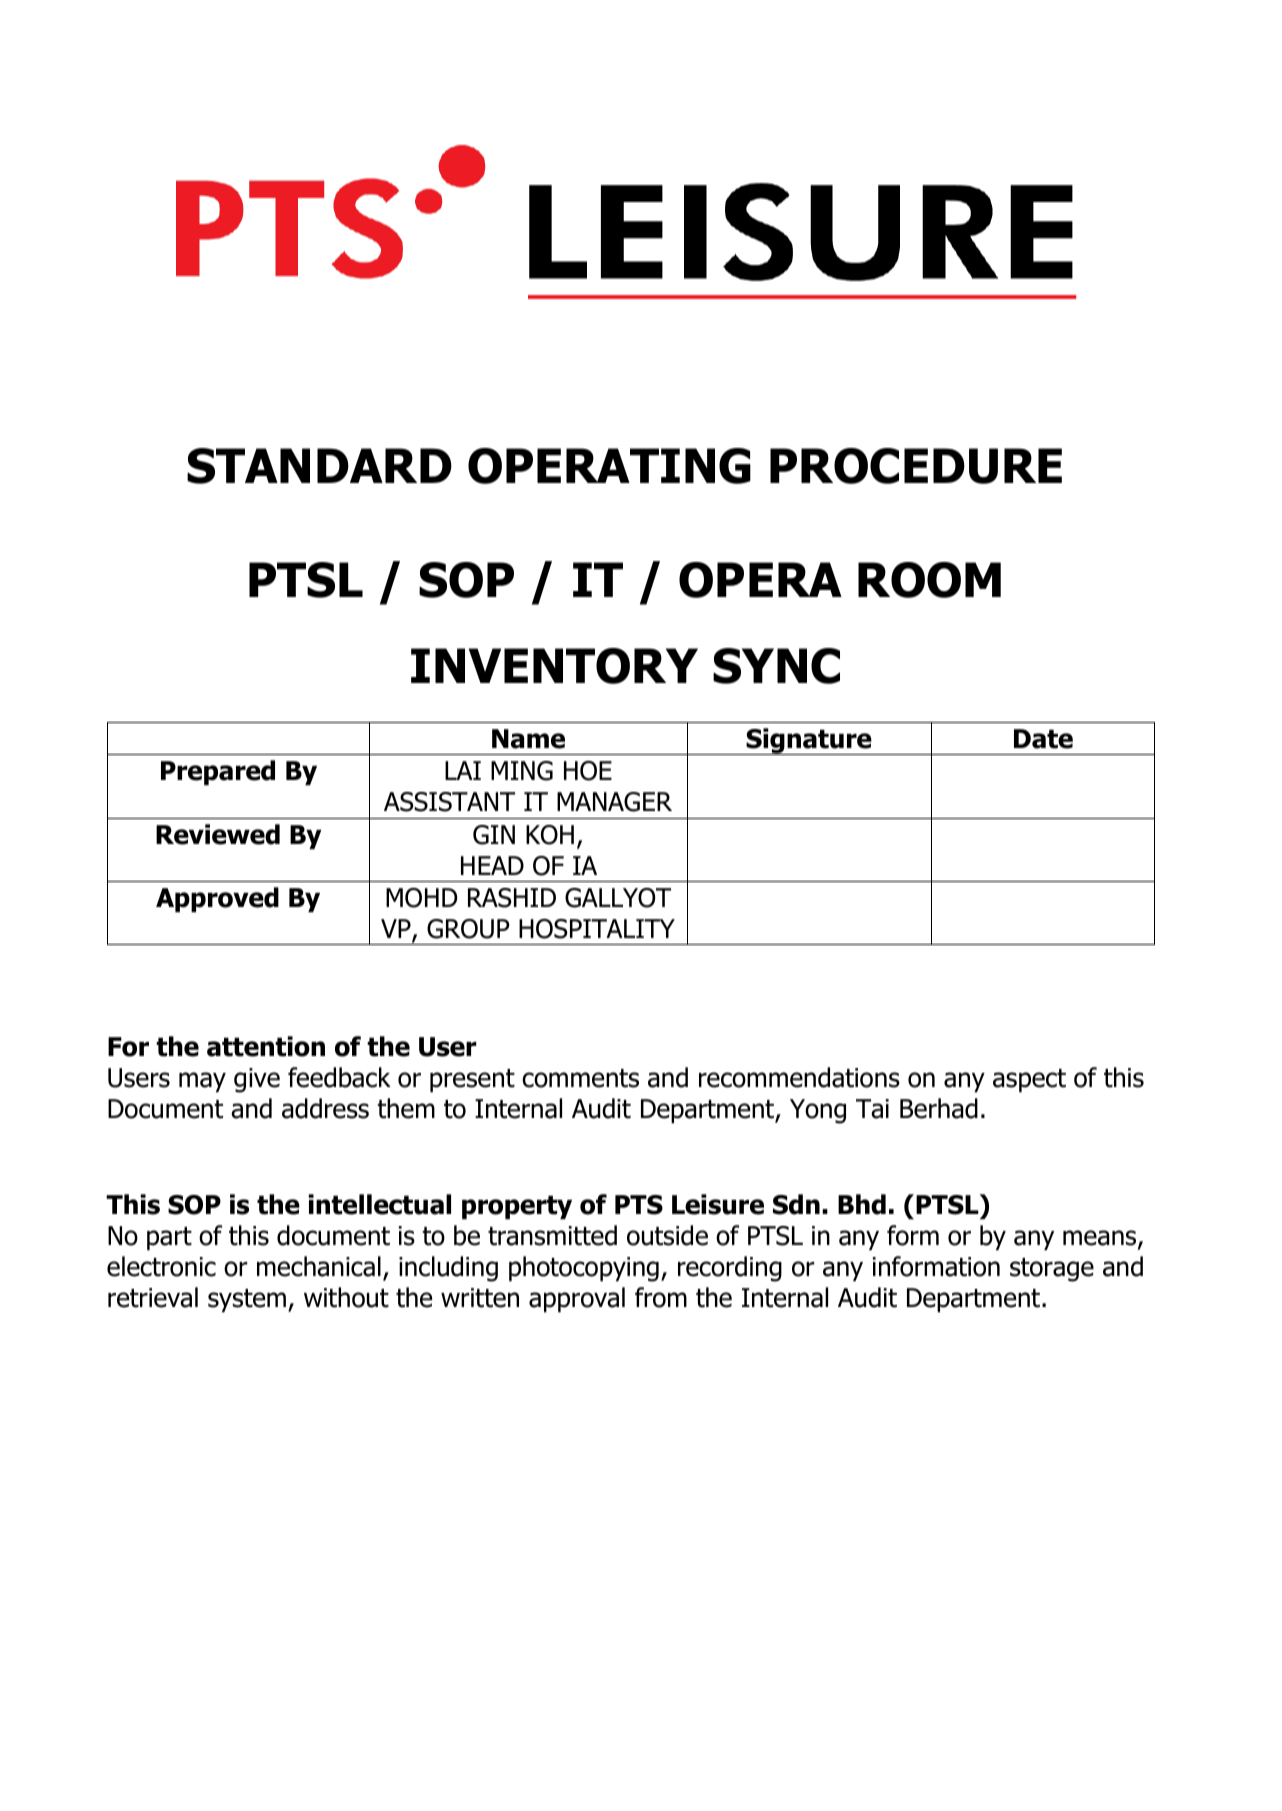 This page has height=1811, width=1282. Describe the element at coordinates (554, 666) in the page. I see `INVENTORY` at that location.
